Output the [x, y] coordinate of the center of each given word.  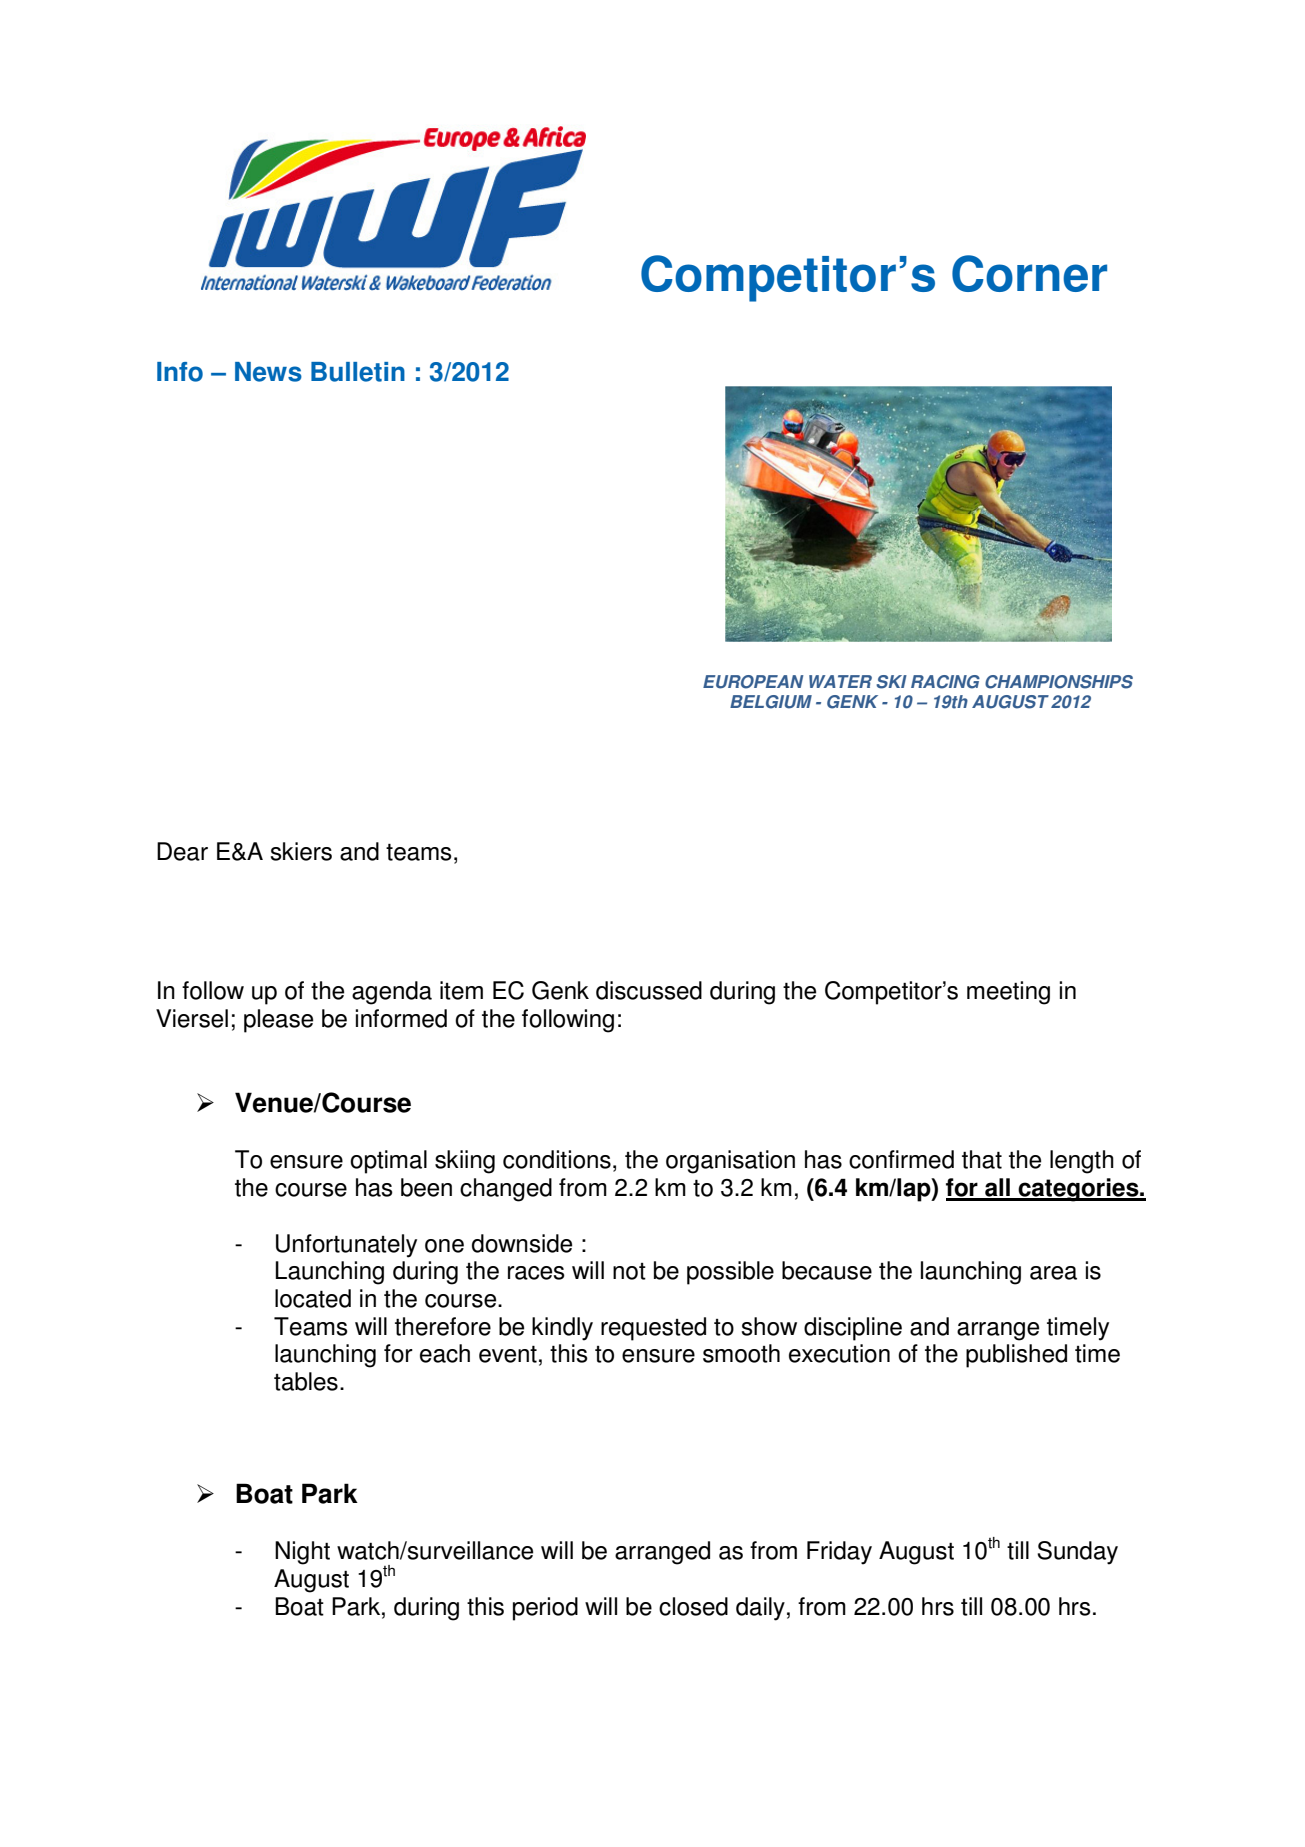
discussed [649, 990]
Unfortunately [346, 1246]
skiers [301, 851]
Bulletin [358, 372]
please [278, 1021]
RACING [945, 682]
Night [302, 1553]
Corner [1029, 273]
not [629, 1271]
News [268, 372]
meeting [1008, 993]
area [1053, 1273]
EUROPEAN [753, 682]
